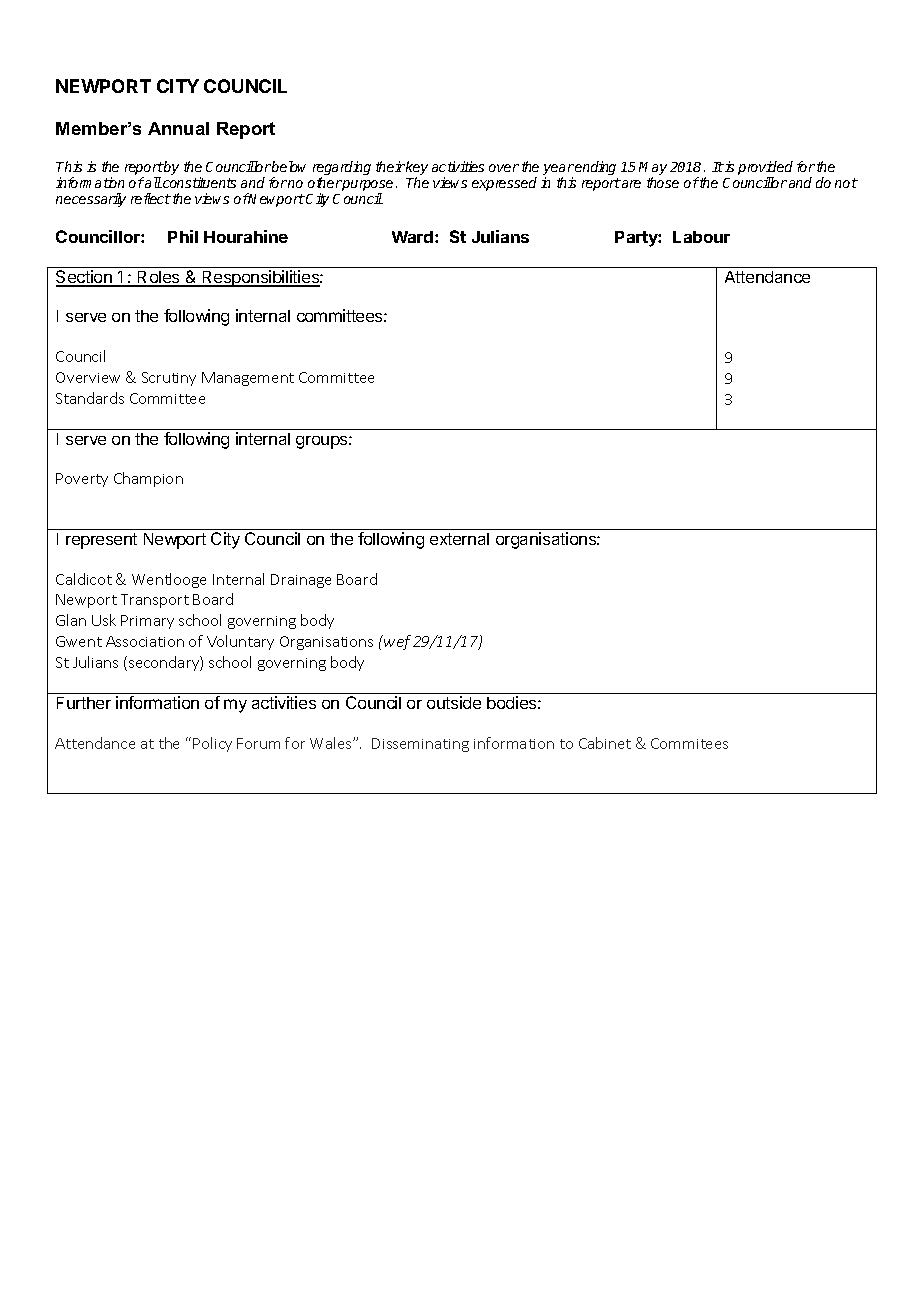  I want to click on outside, so click(454, 702).
